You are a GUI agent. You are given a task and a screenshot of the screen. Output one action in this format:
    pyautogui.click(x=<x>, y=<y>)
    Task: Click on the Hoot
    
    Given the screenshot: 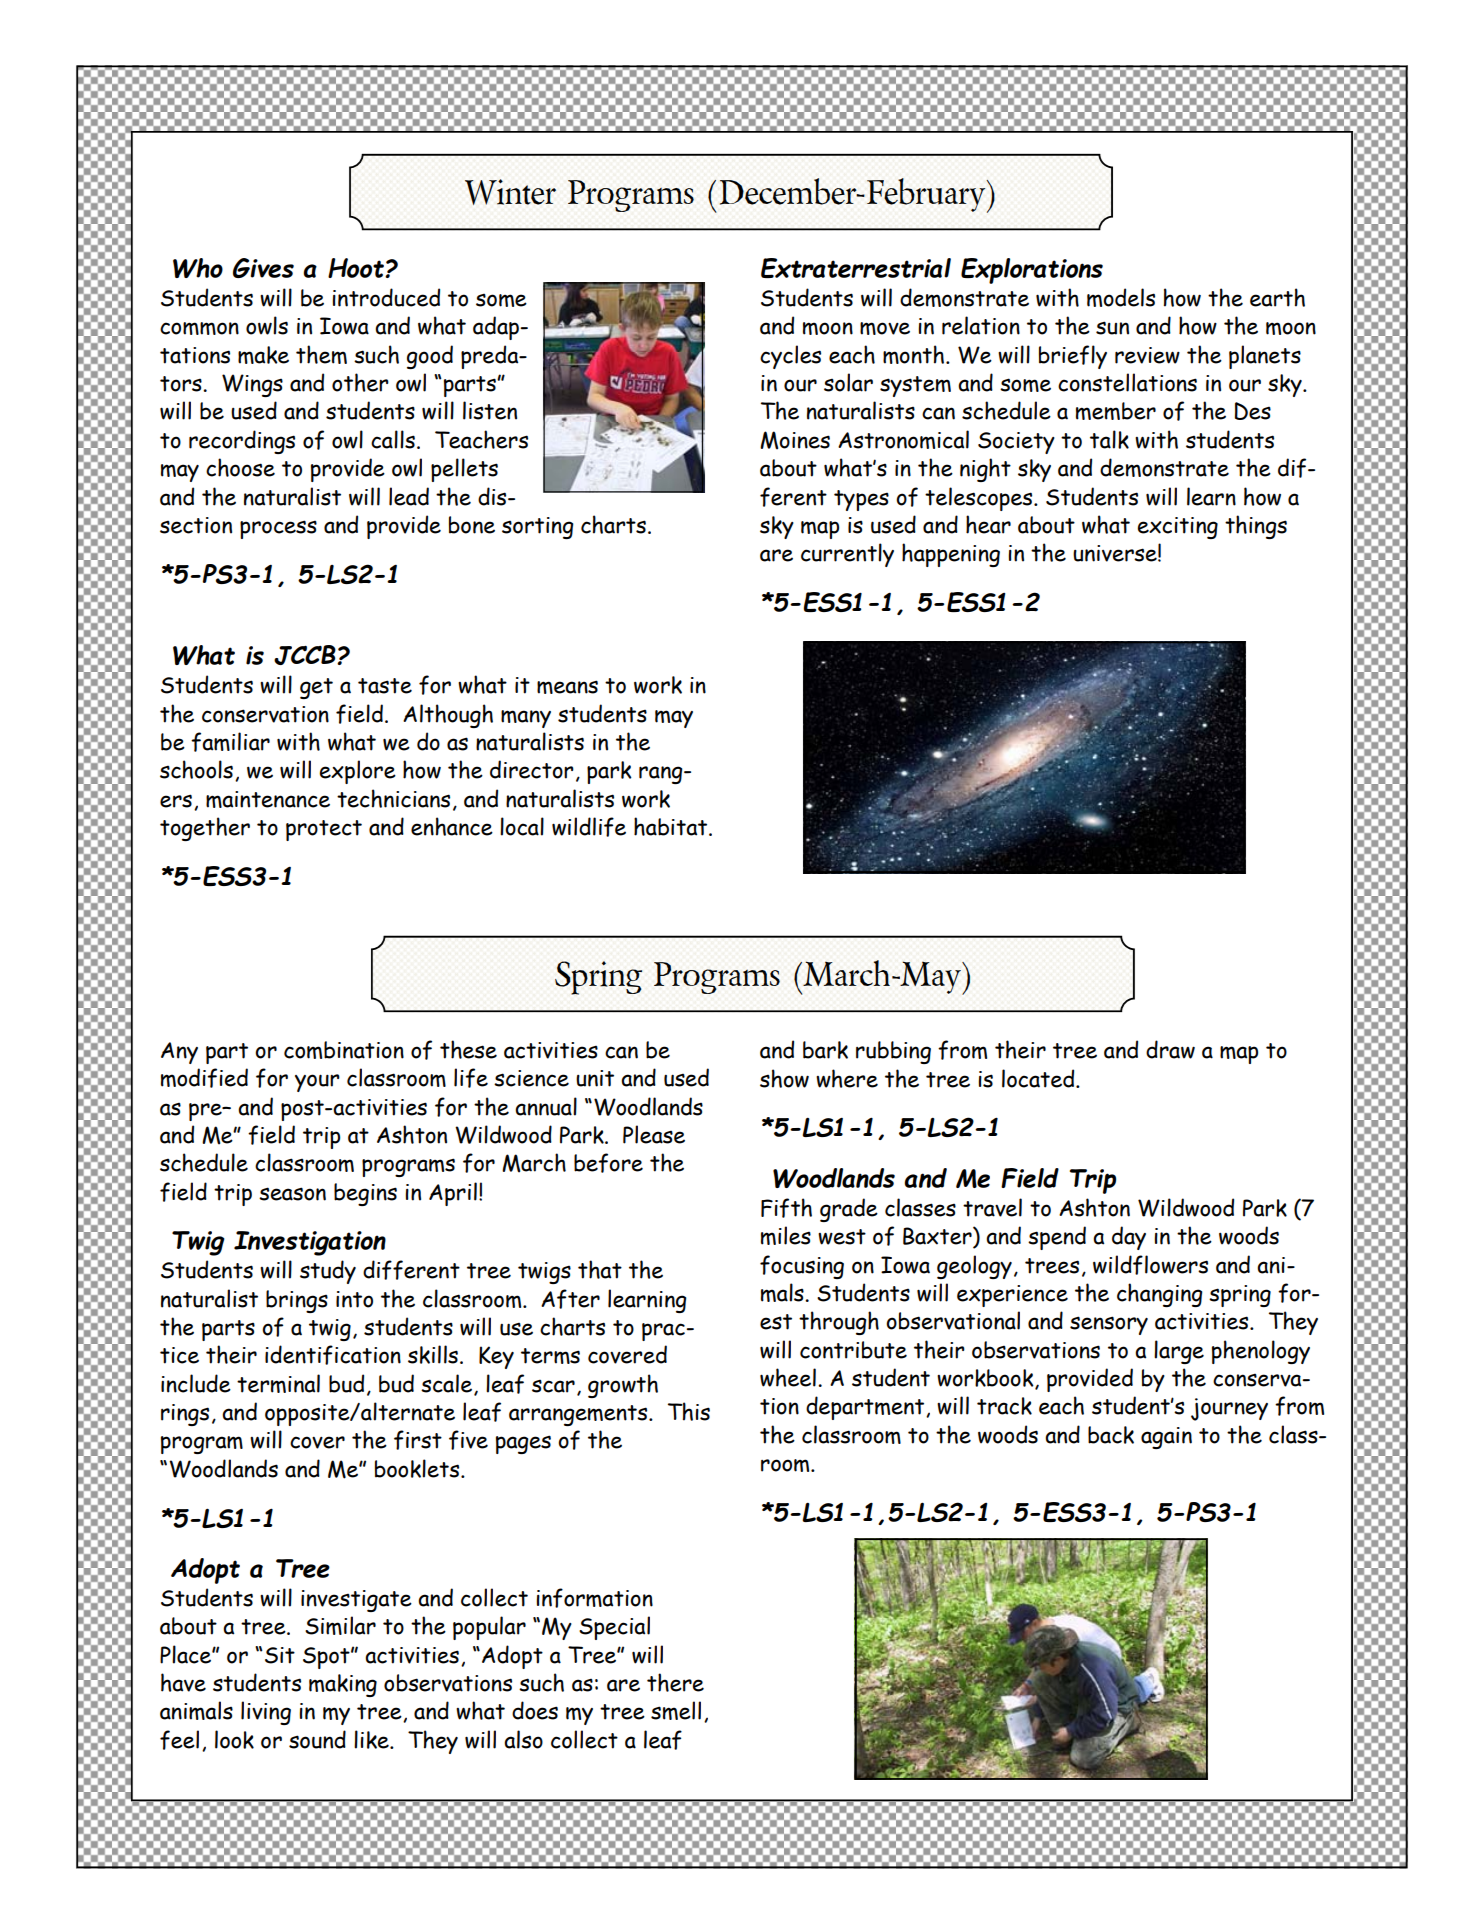 What is the action you would take?
    pyautogui.click(x=357, y=268)
